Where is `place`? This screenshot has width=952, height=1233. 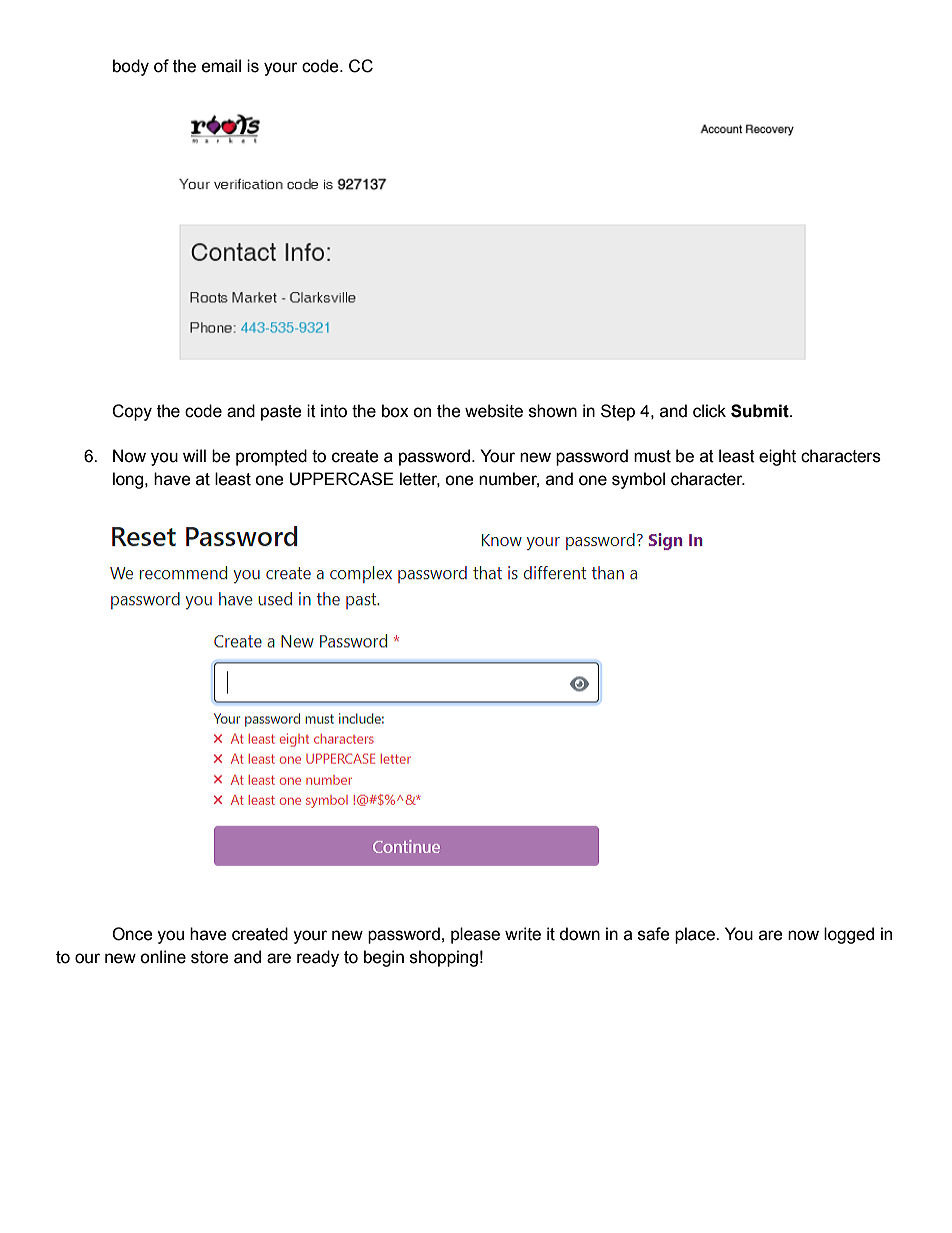
place is located at coordinates (696, 935).
